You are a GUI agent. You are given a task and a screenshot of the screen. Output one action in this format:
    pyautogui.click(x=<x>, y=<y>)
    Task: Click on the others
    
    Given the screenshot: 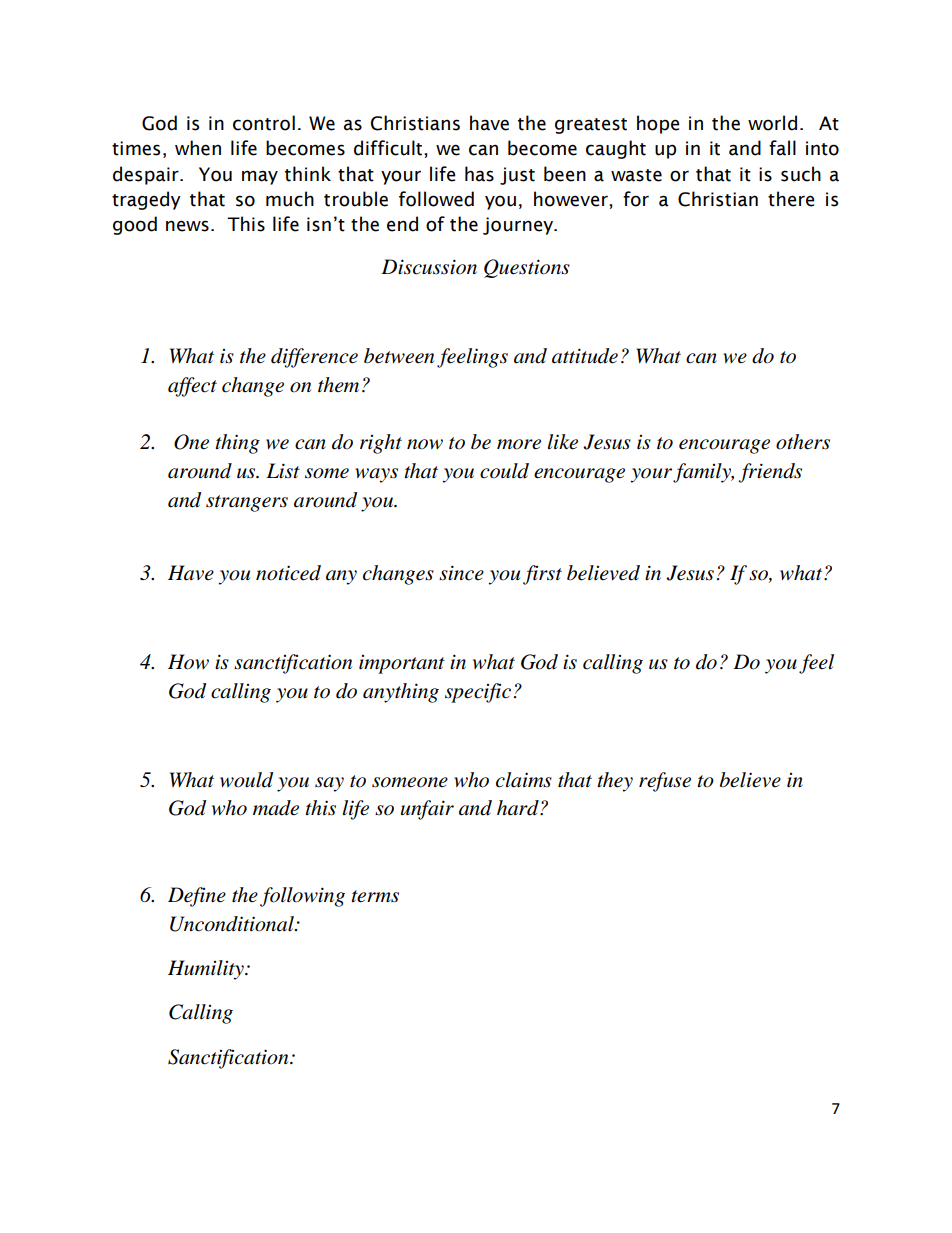 What is the action you would take?
    pyautogui.click(x=803, y=442)
